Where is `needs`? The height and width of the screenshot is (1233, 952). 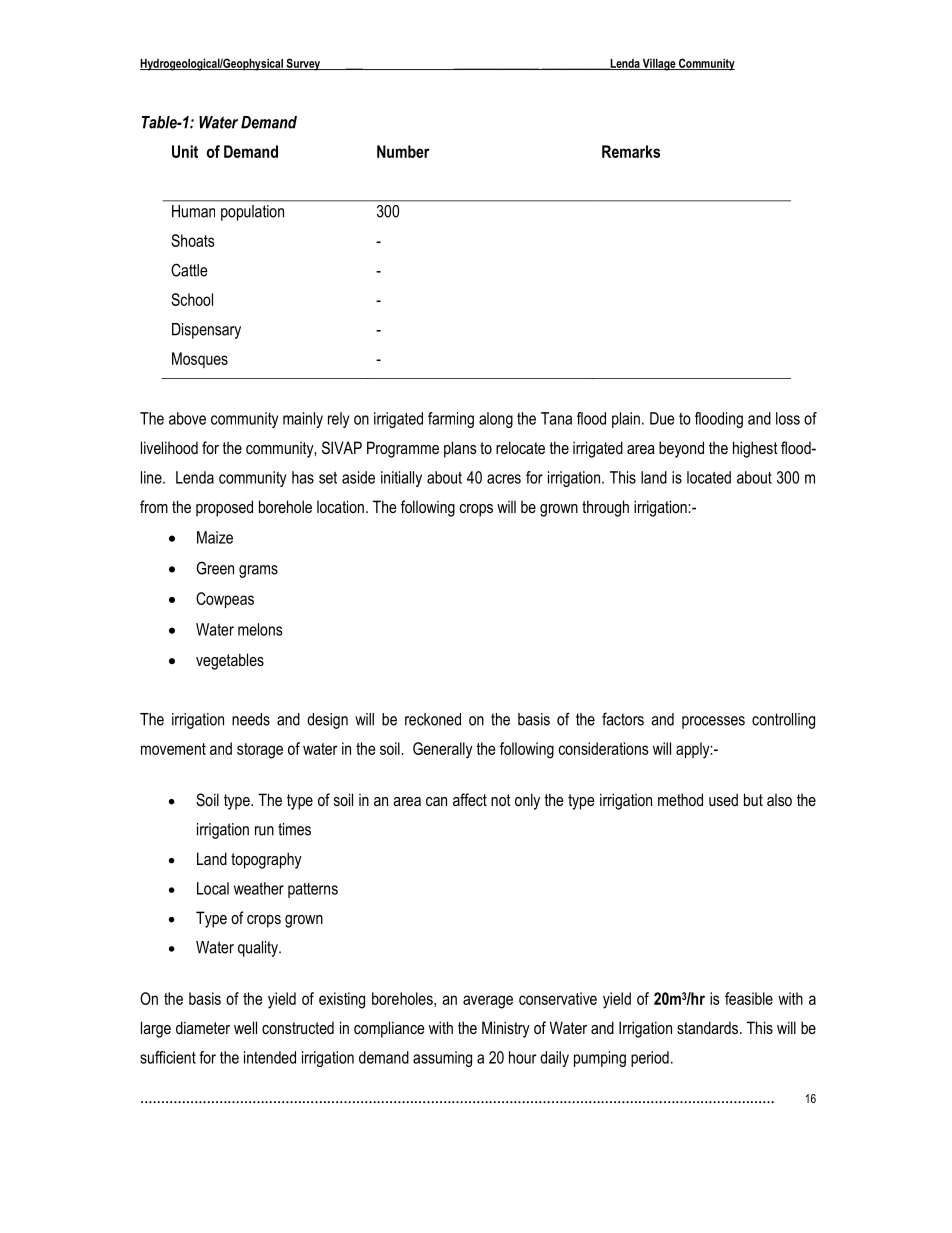 needs is located at coordinates (251, 719).
